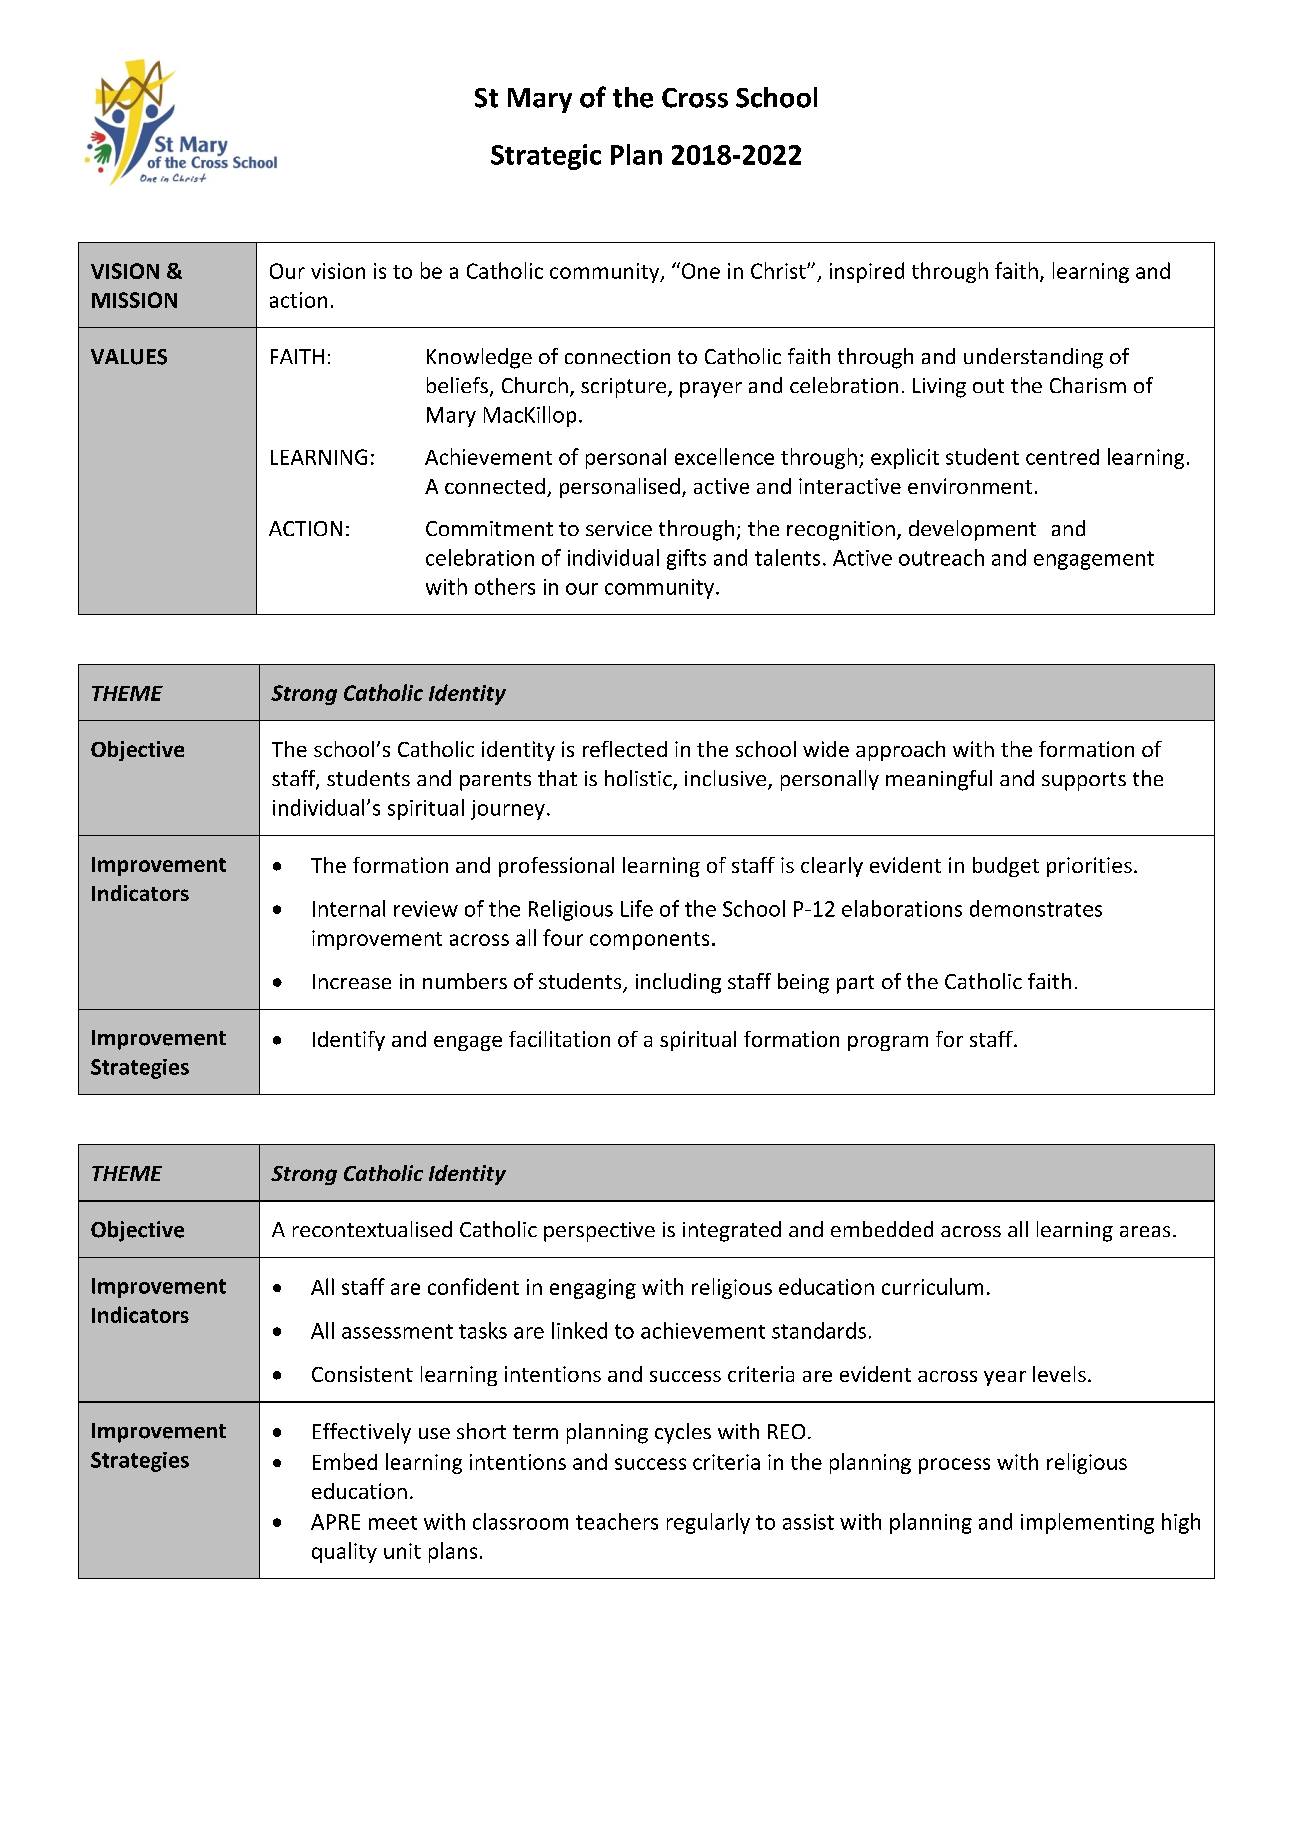  What do you see at coordinates (1087, 1523) in the screenshot?
I see `implementing` at bounding box center [1087, 1523].
